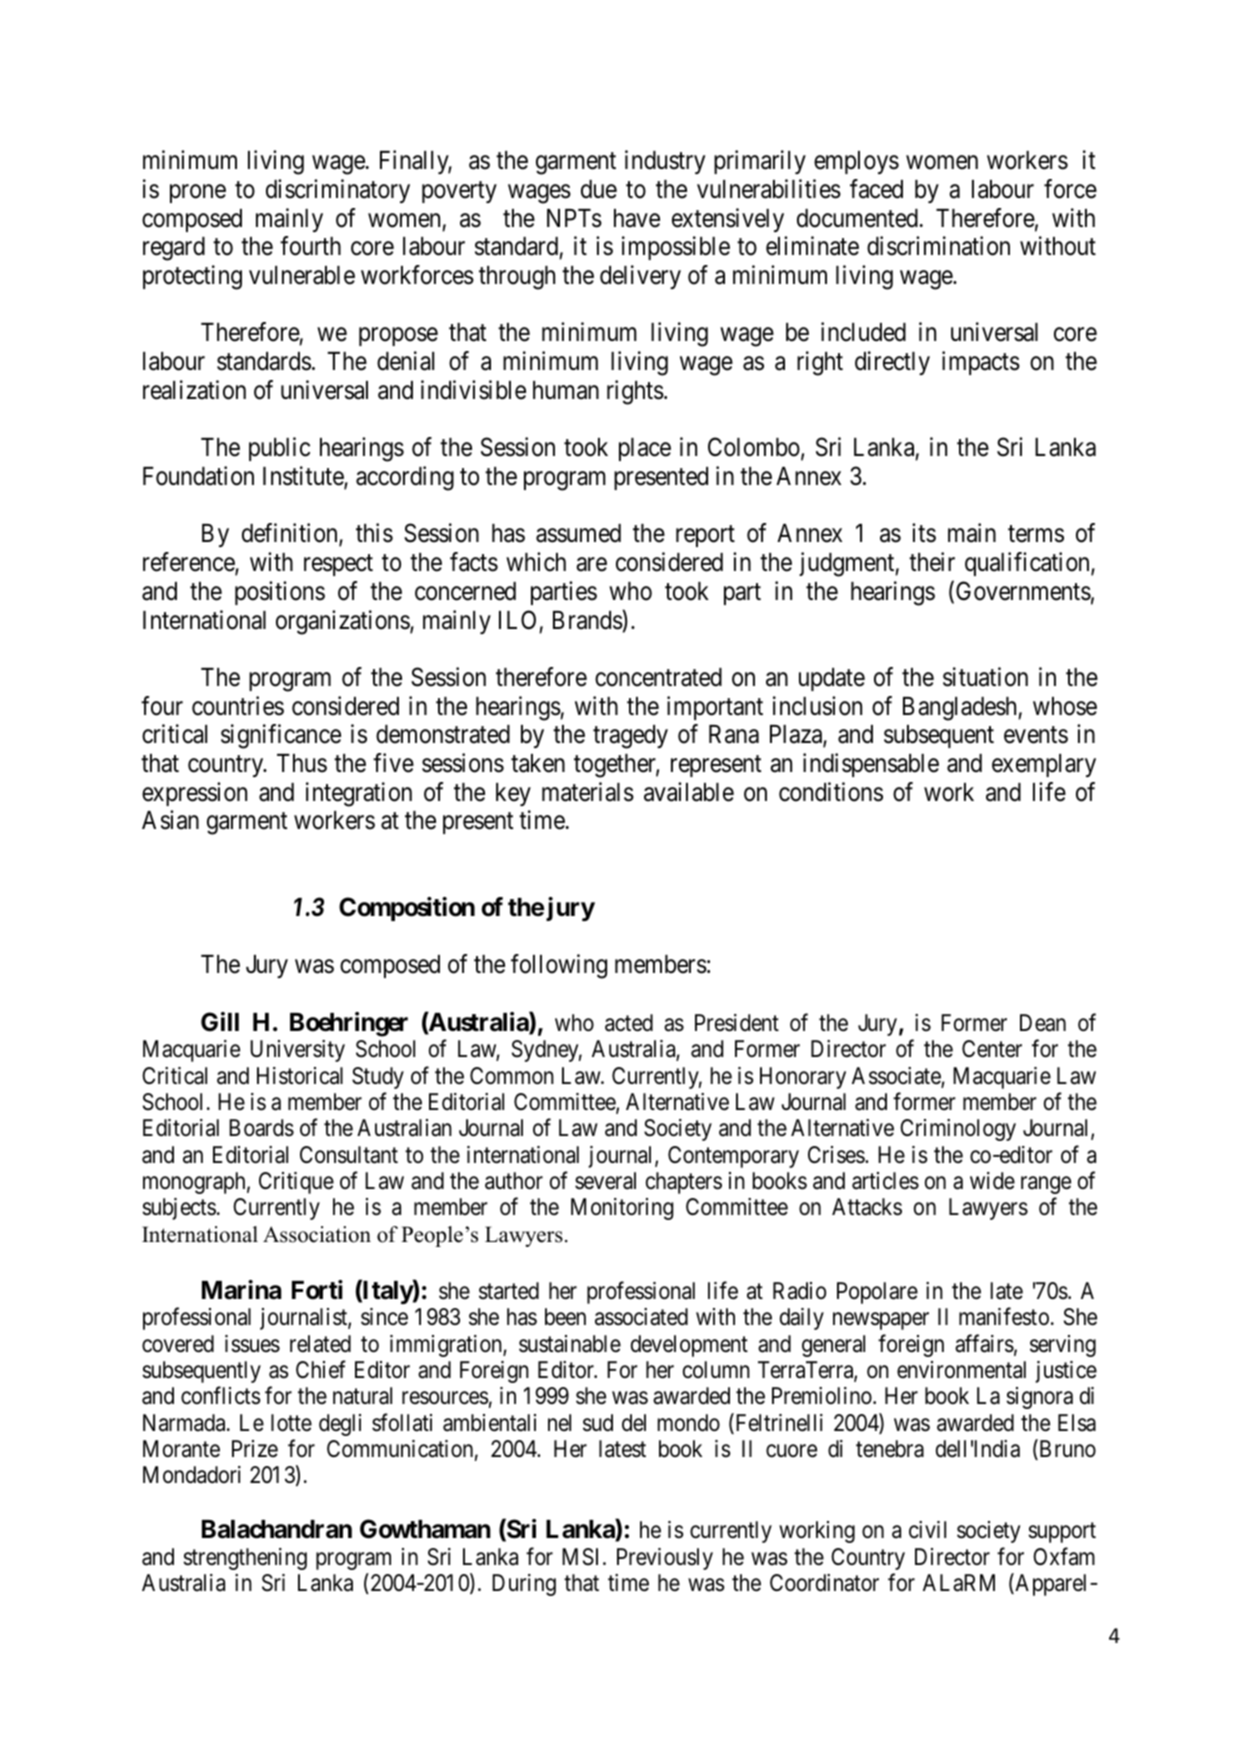  Describe the element at coordinates (637, 218) in the image. I see `have` at that location.
